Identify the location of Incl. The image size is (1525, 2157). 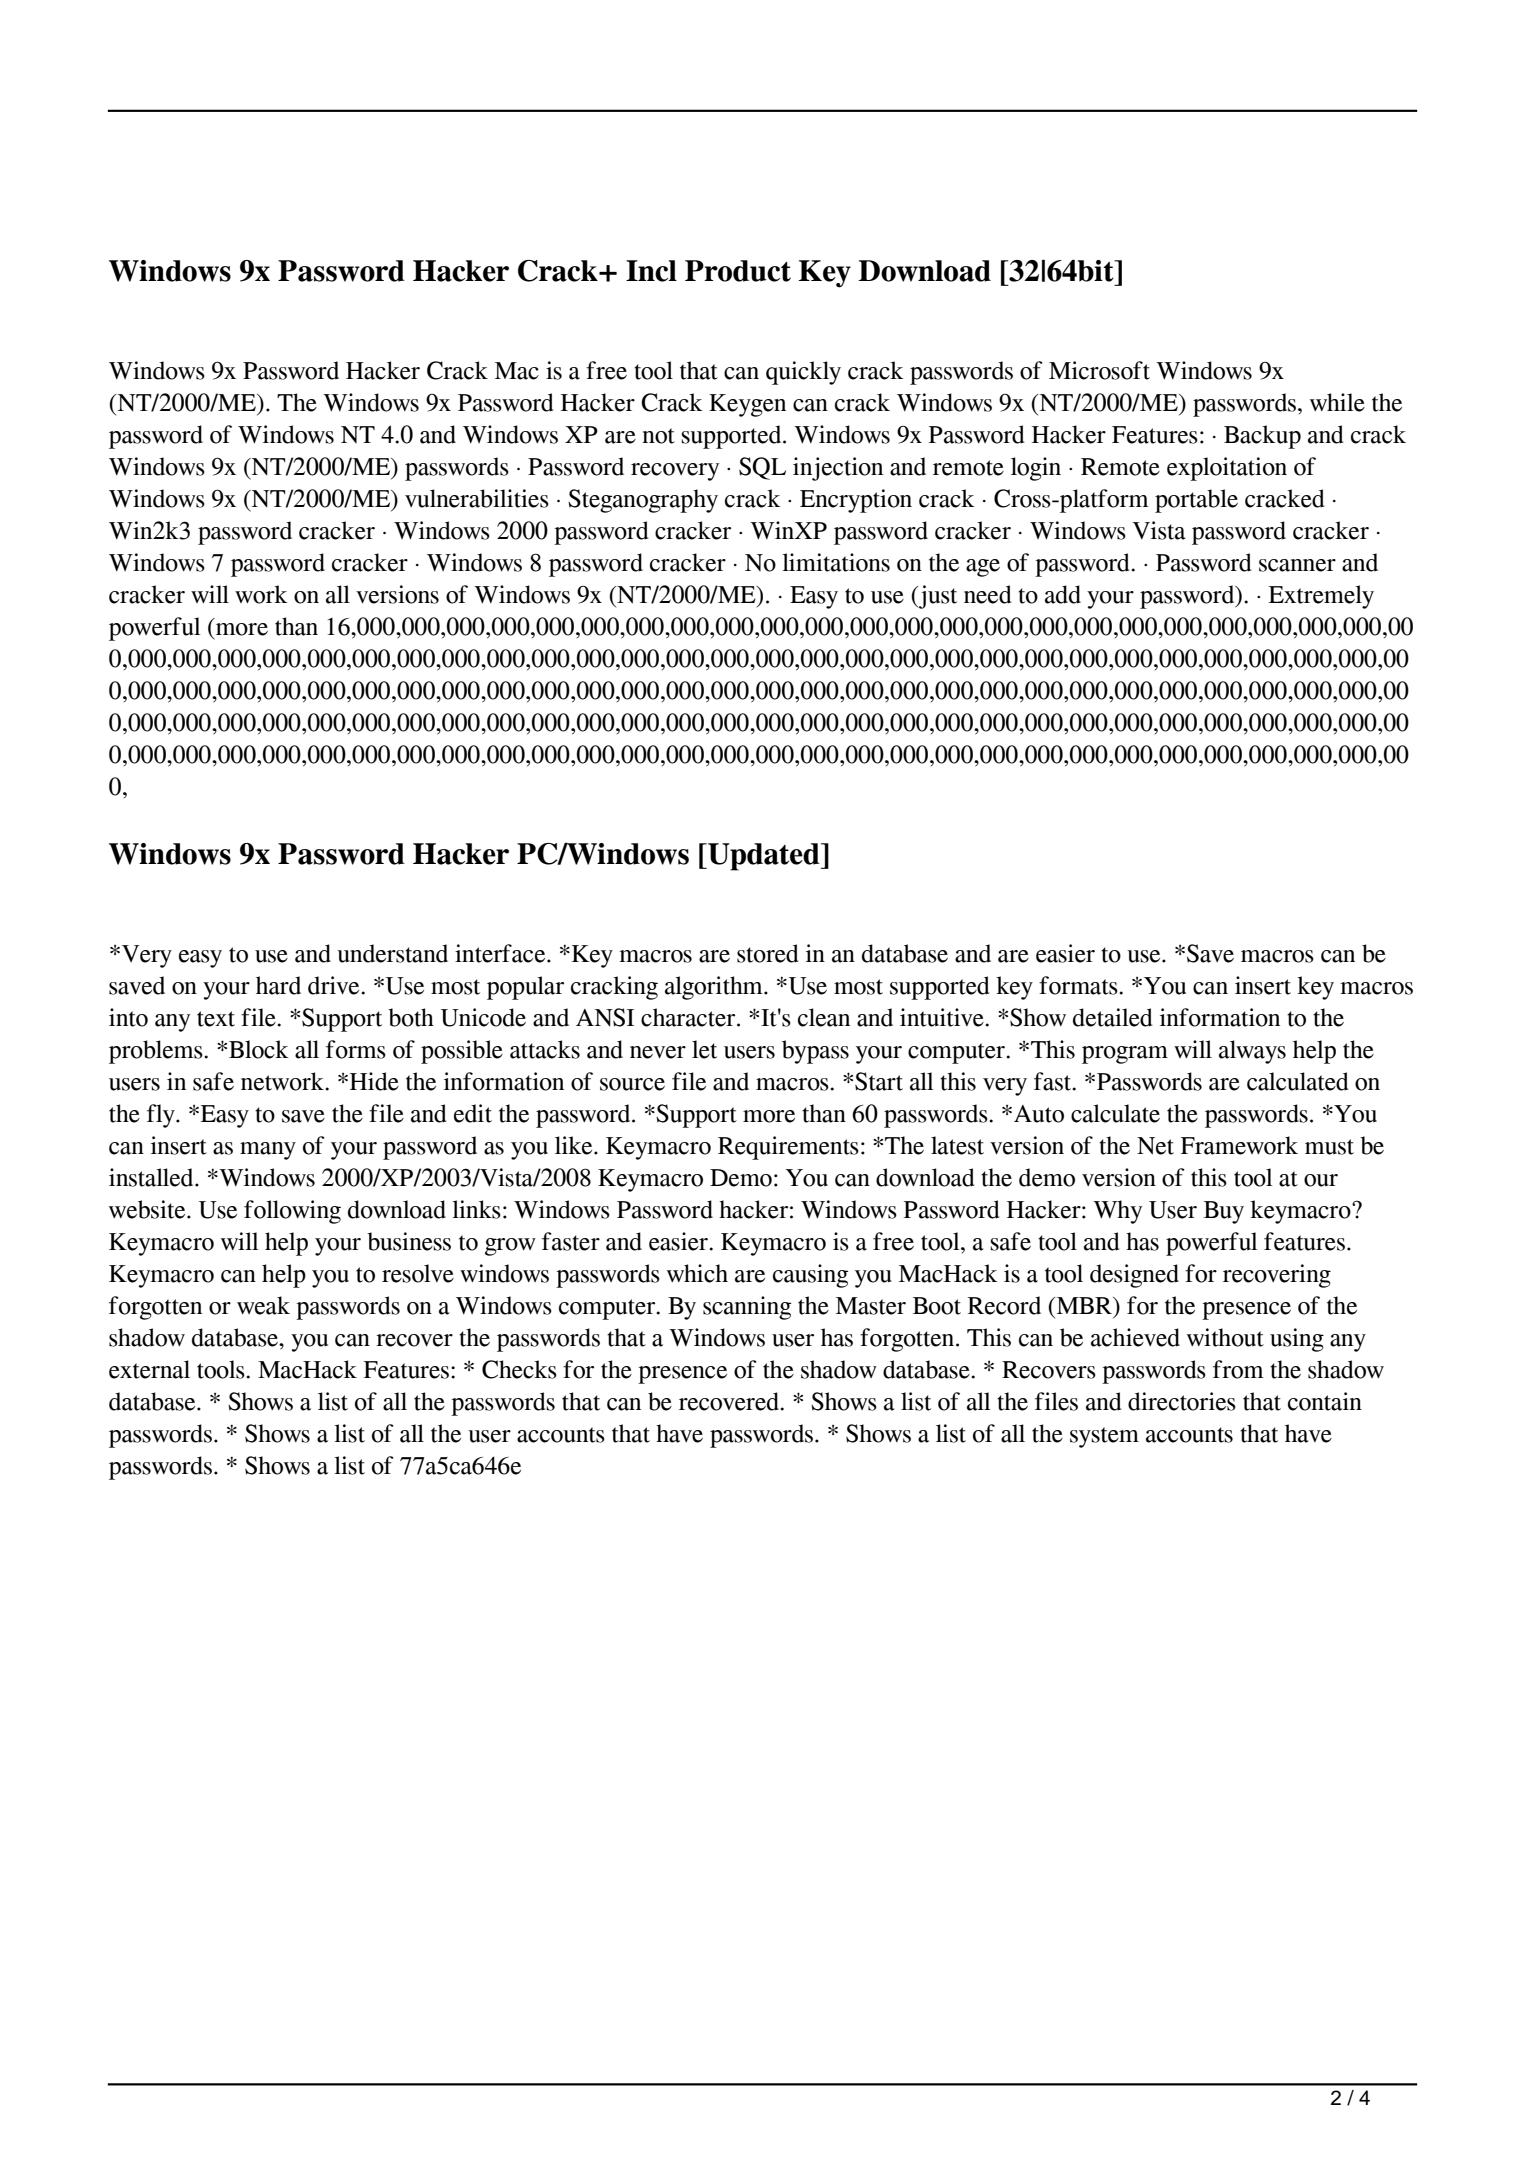
(651, 271).
